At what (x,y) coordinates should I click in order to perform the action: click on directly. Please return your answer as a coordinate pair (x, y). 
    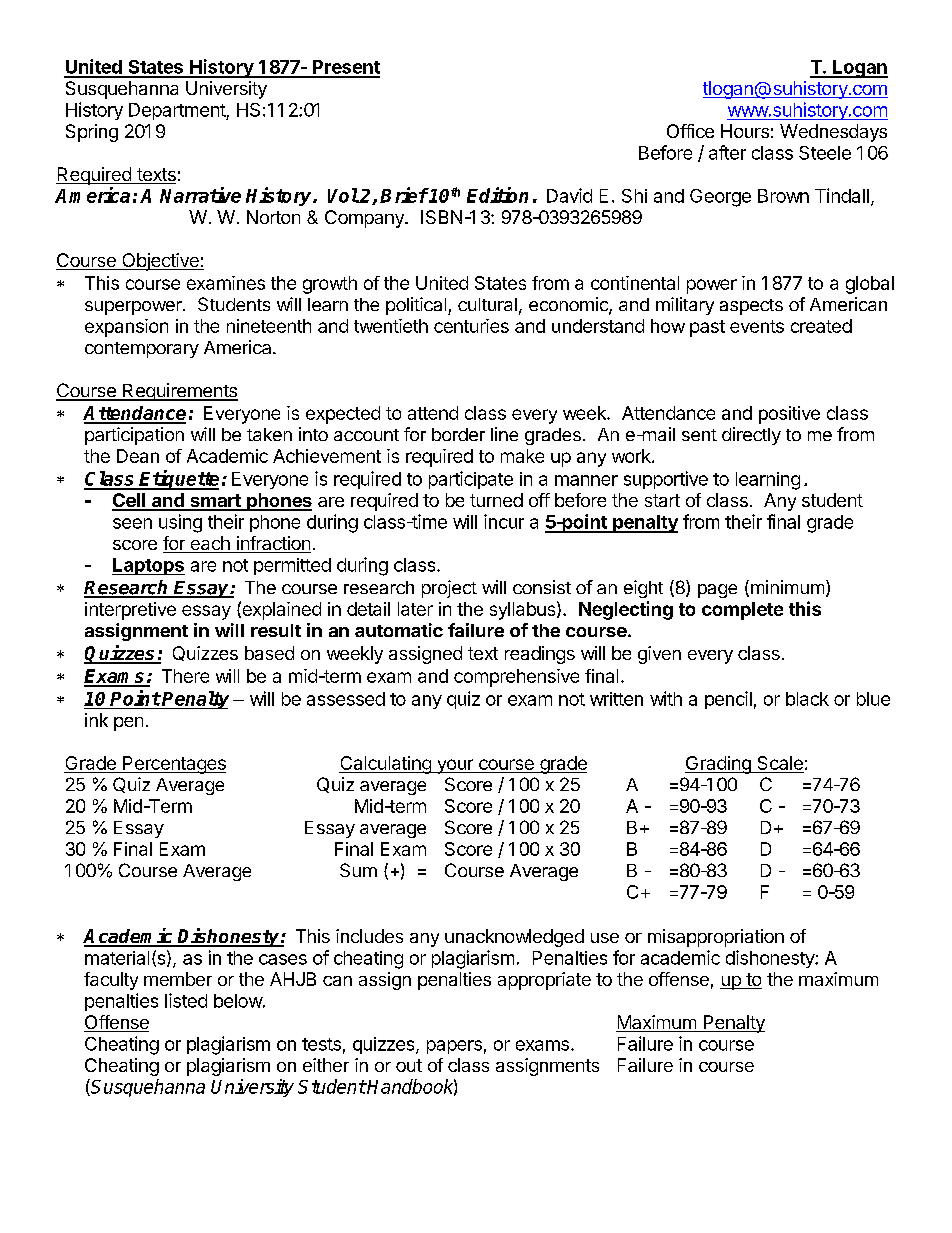
    Looking at the image, I should click on (751, 436).
